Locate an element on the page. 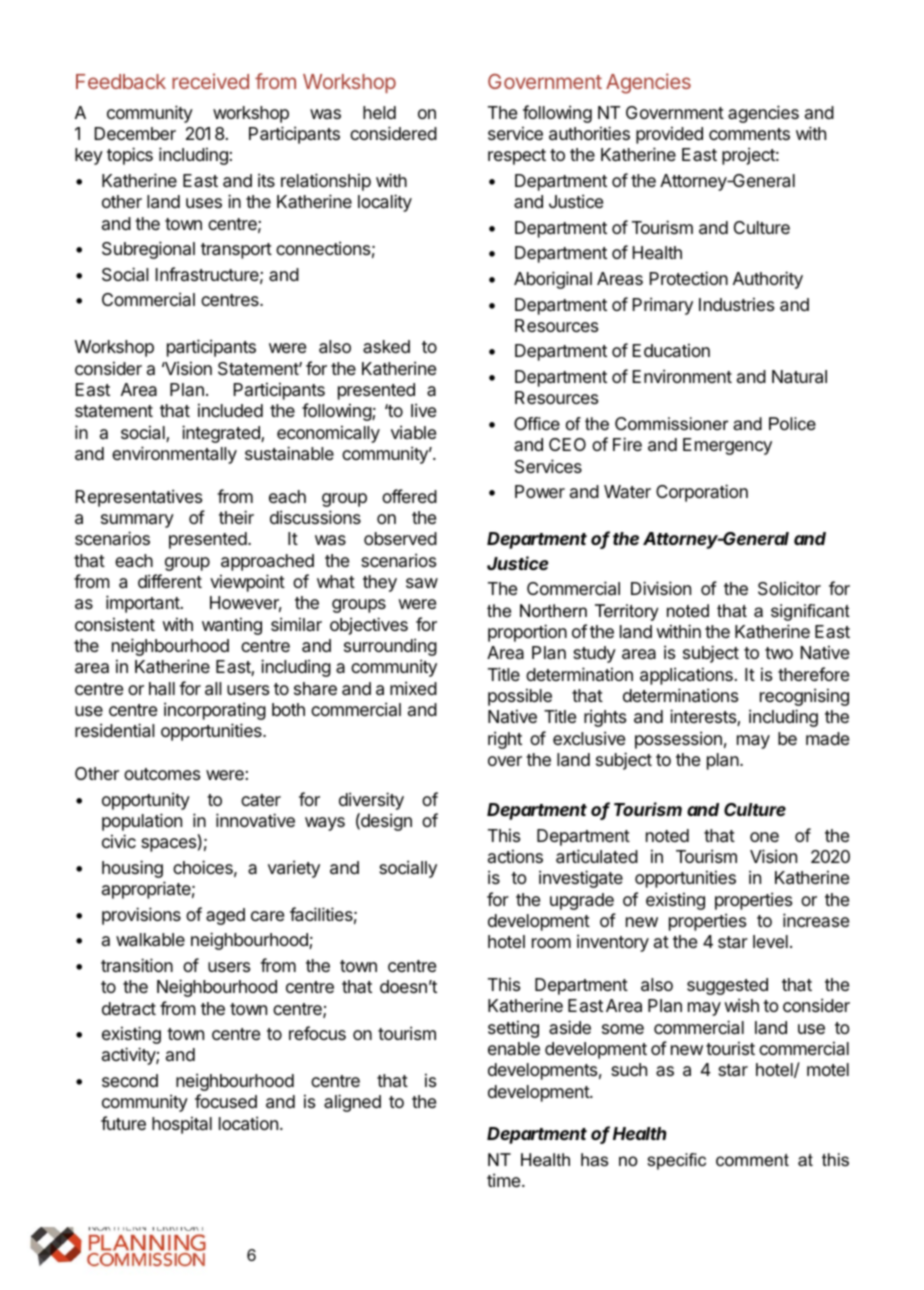  specific is located at coordinates (676, 1161).
